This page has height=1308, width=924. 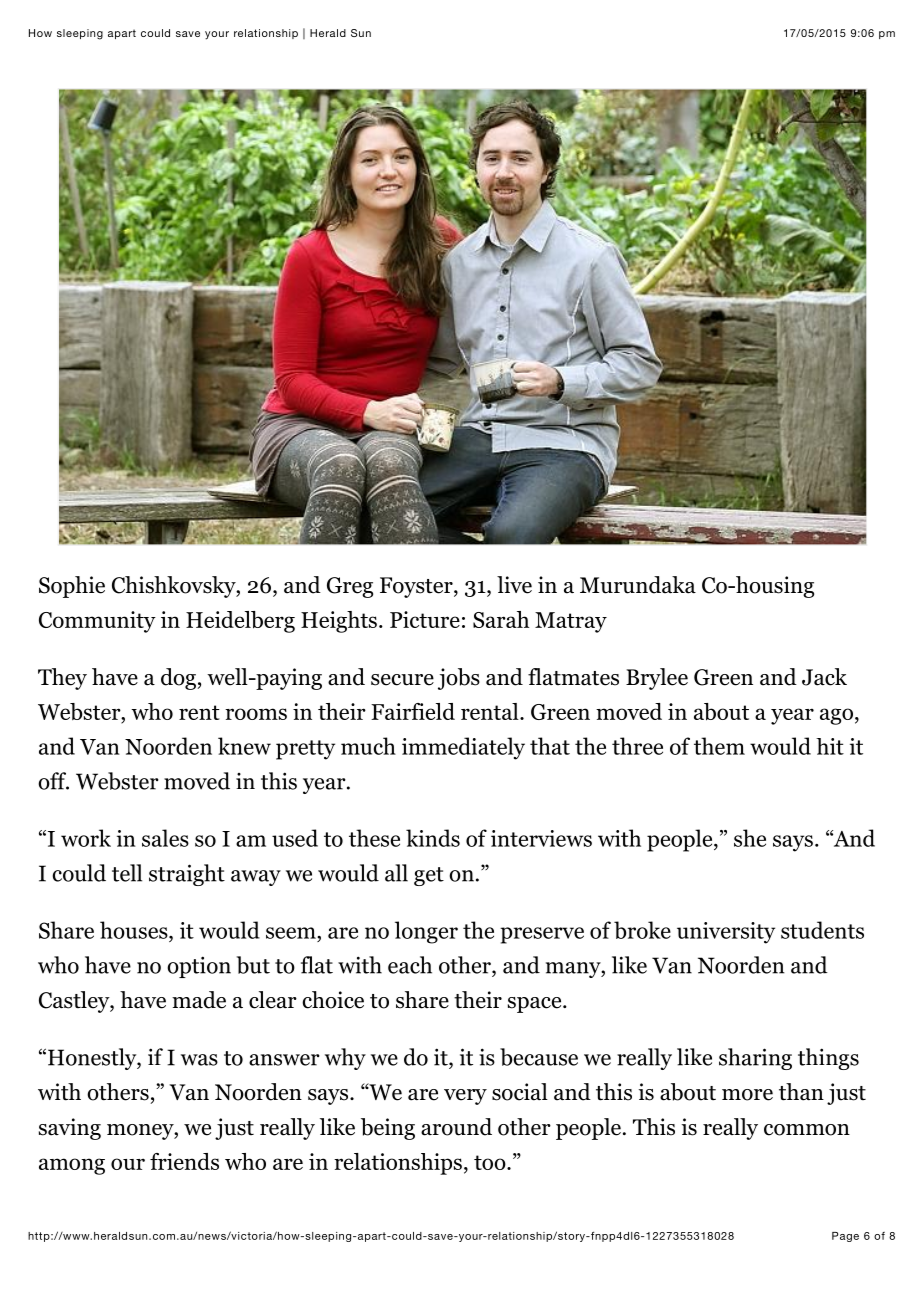 What do you see at coordinates (425, 619) in the page?
I see `Picture` at bounding box center [425, 619].
